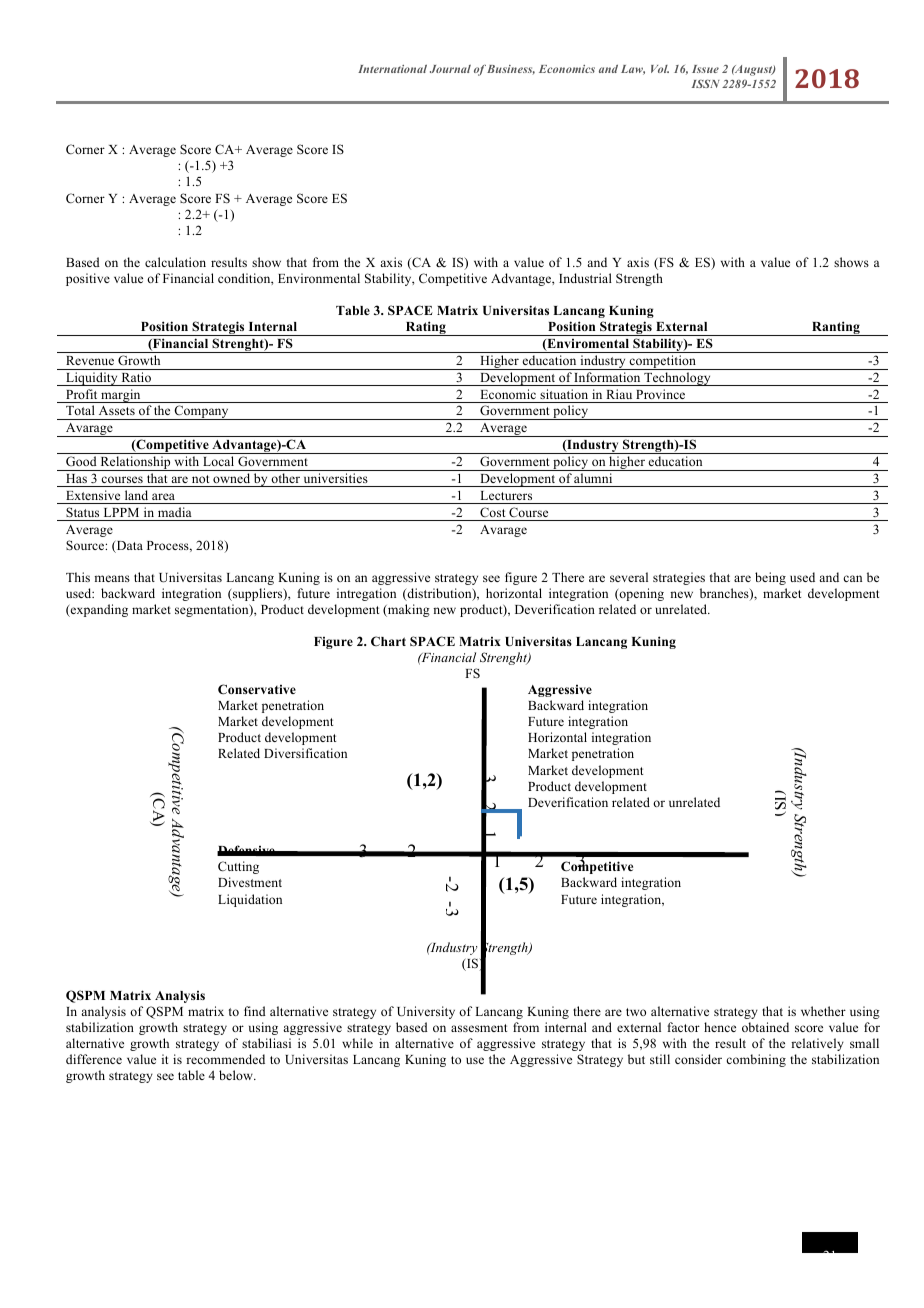 This screenshot has width=924, height=1308. Describe the element at coordinates (305, 753) in the screenshot. I see `Diversification` at that location.
